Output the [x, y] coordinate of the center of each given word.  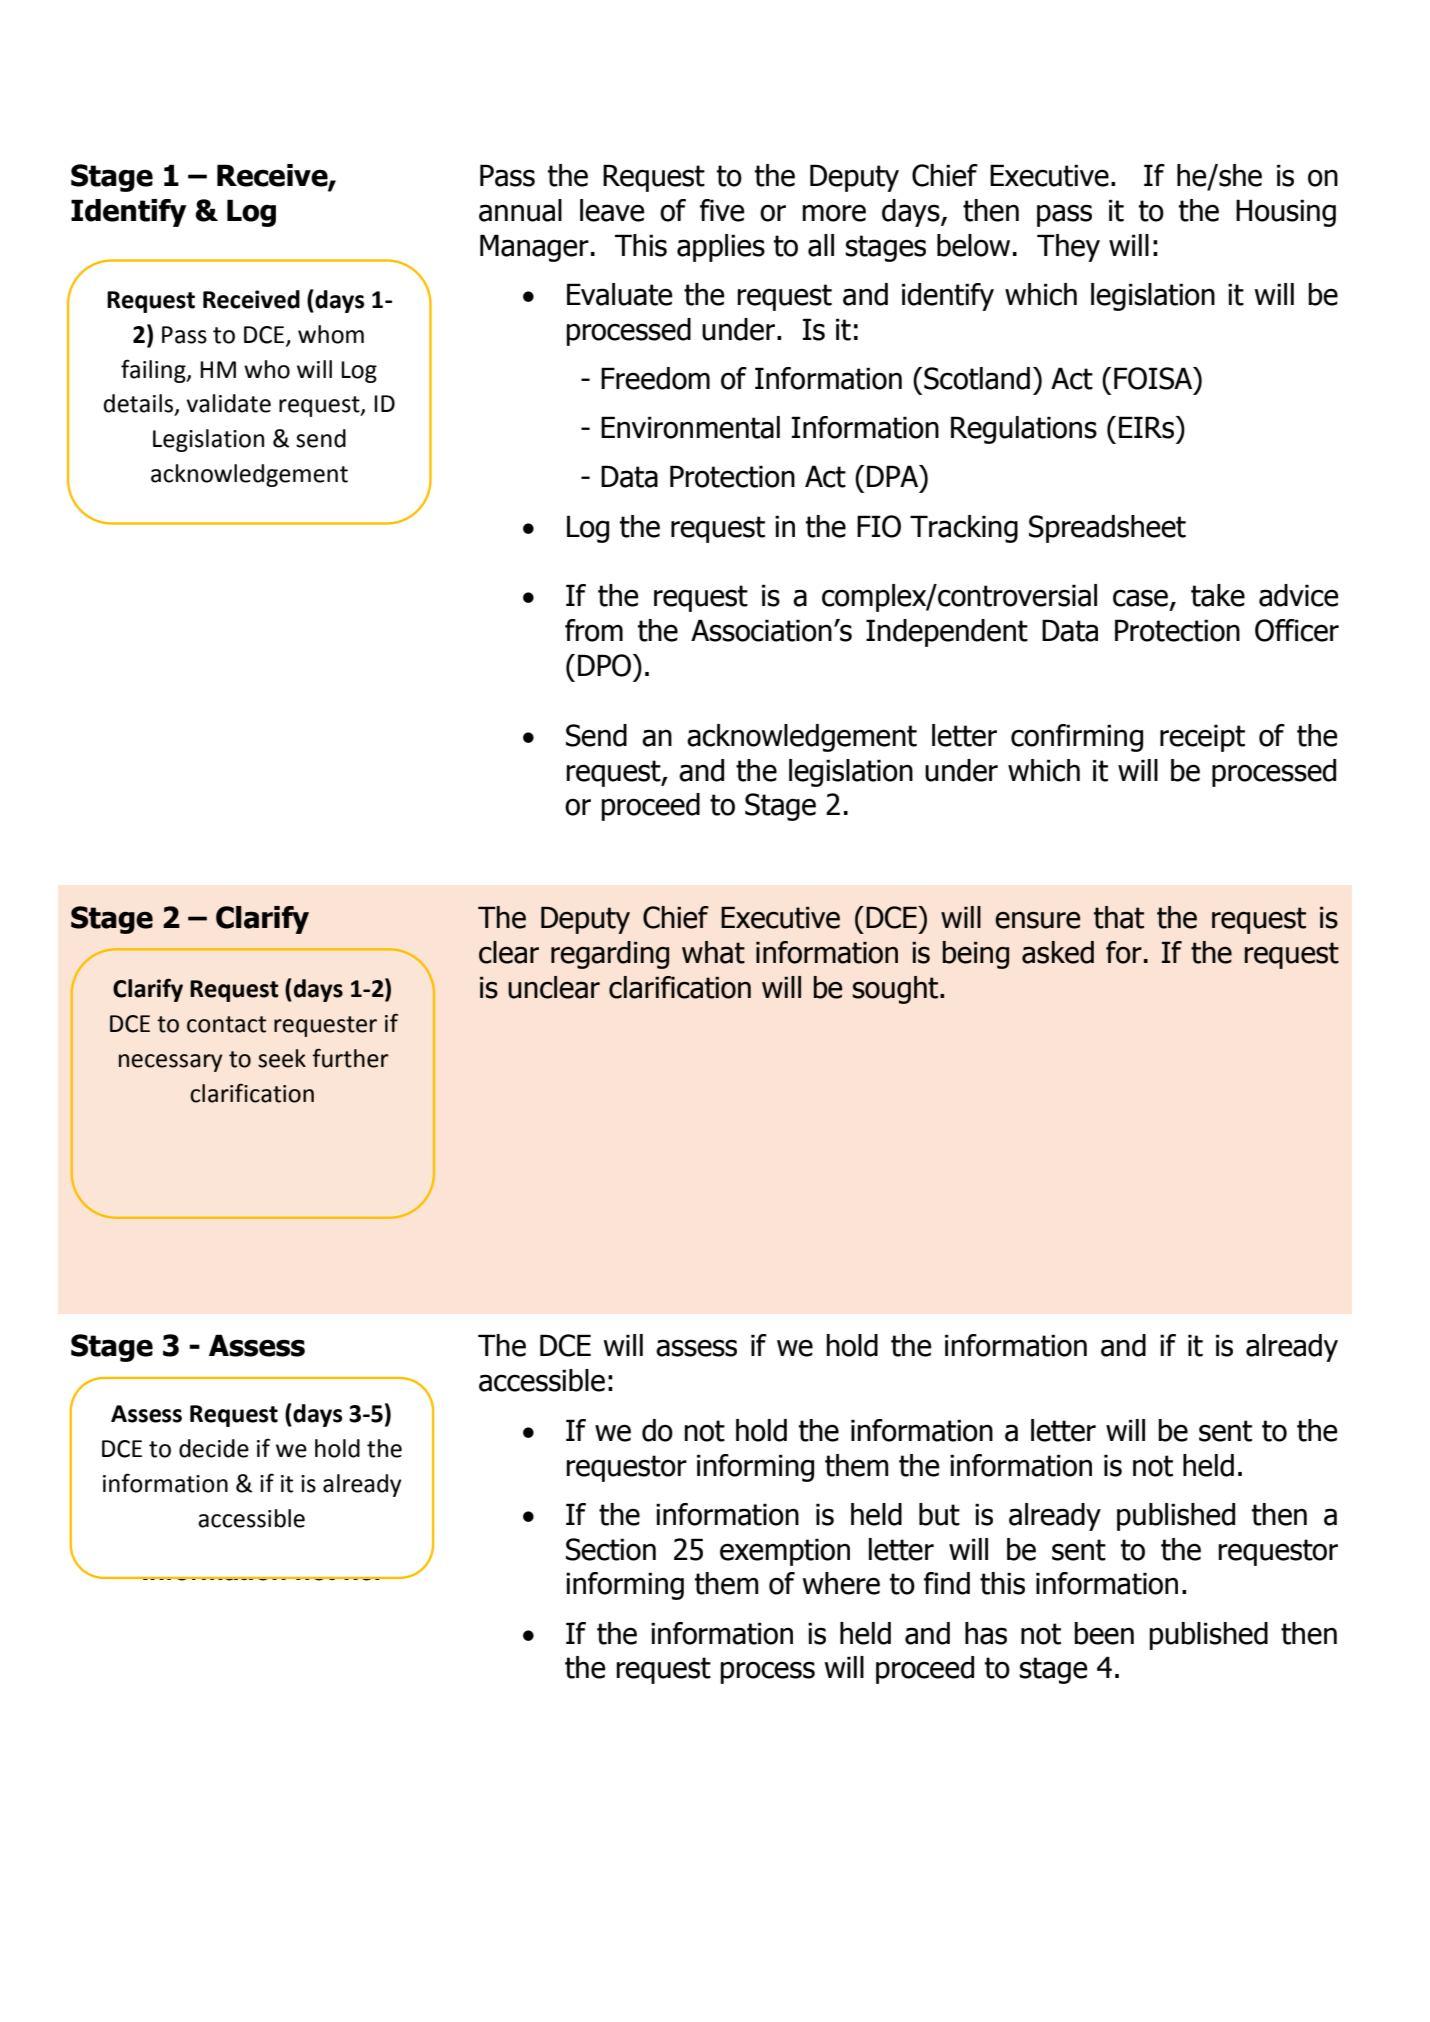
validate [228, 403]
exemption [785, 1552]
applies [721, 248]
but [939, 1514]
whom [331, 334]
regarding [610, 955]
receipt [1202, 738]
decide [214, 1448]
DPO [604, 665]
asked [1058, 952]
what [713, 952]
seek [282, 1058]
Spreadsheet [1107, 529]
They [1068, 248]
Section [611, 1549]
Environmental [690, 427]
